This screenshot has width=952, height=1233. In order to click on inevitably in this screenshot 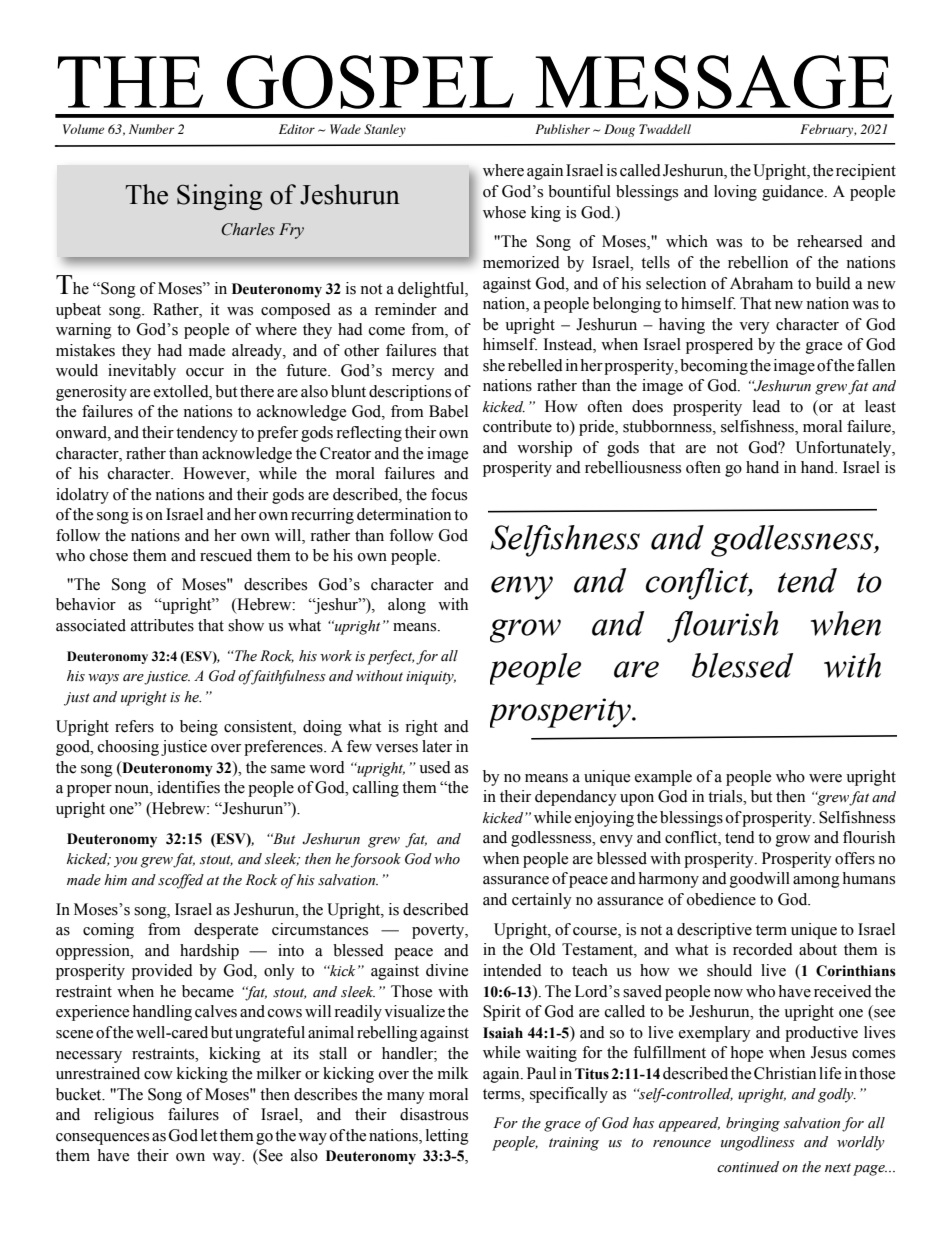, I will do `click(142, 372)`.
